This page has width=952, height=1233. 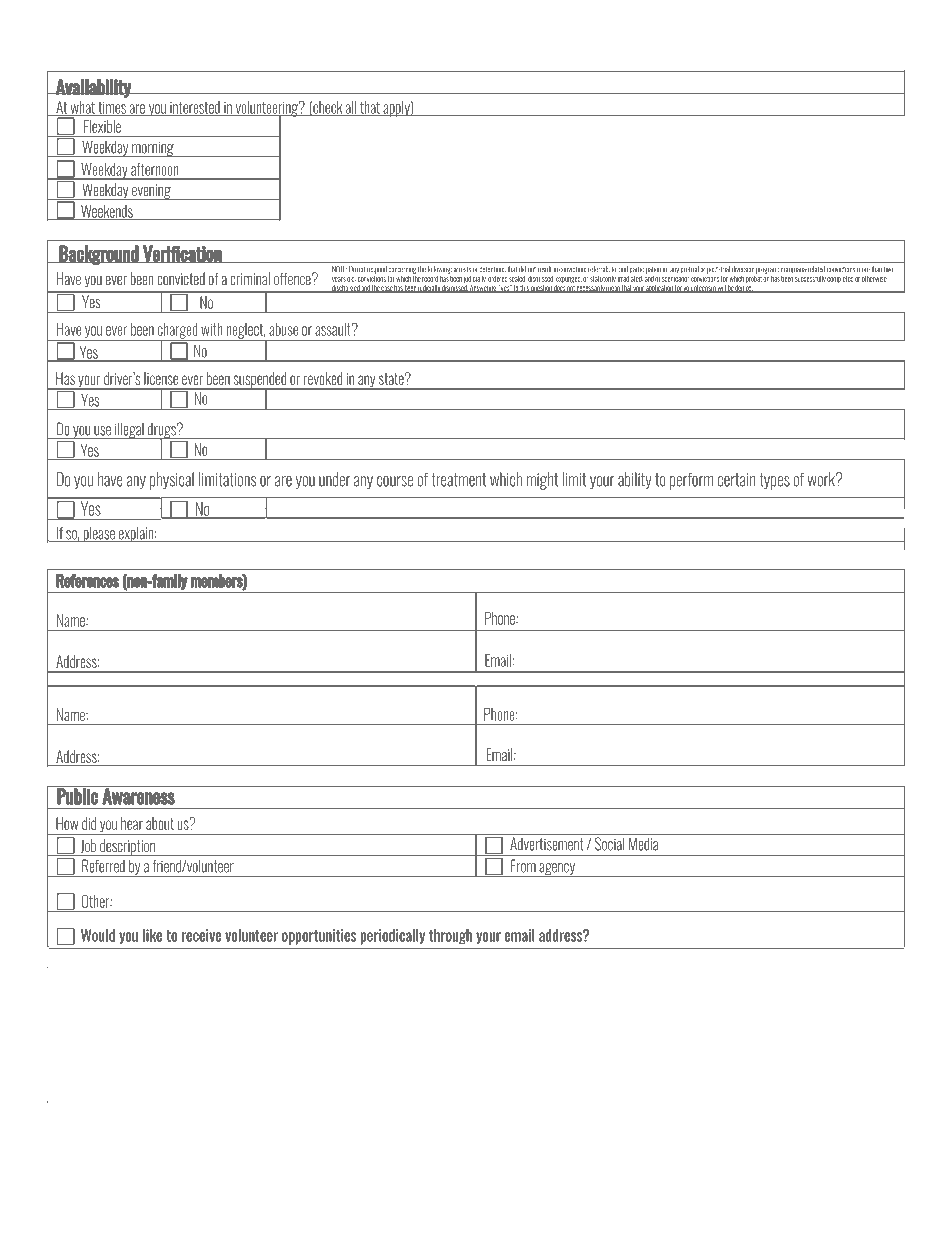 I want to click on like, so click(x=152, y=935).
